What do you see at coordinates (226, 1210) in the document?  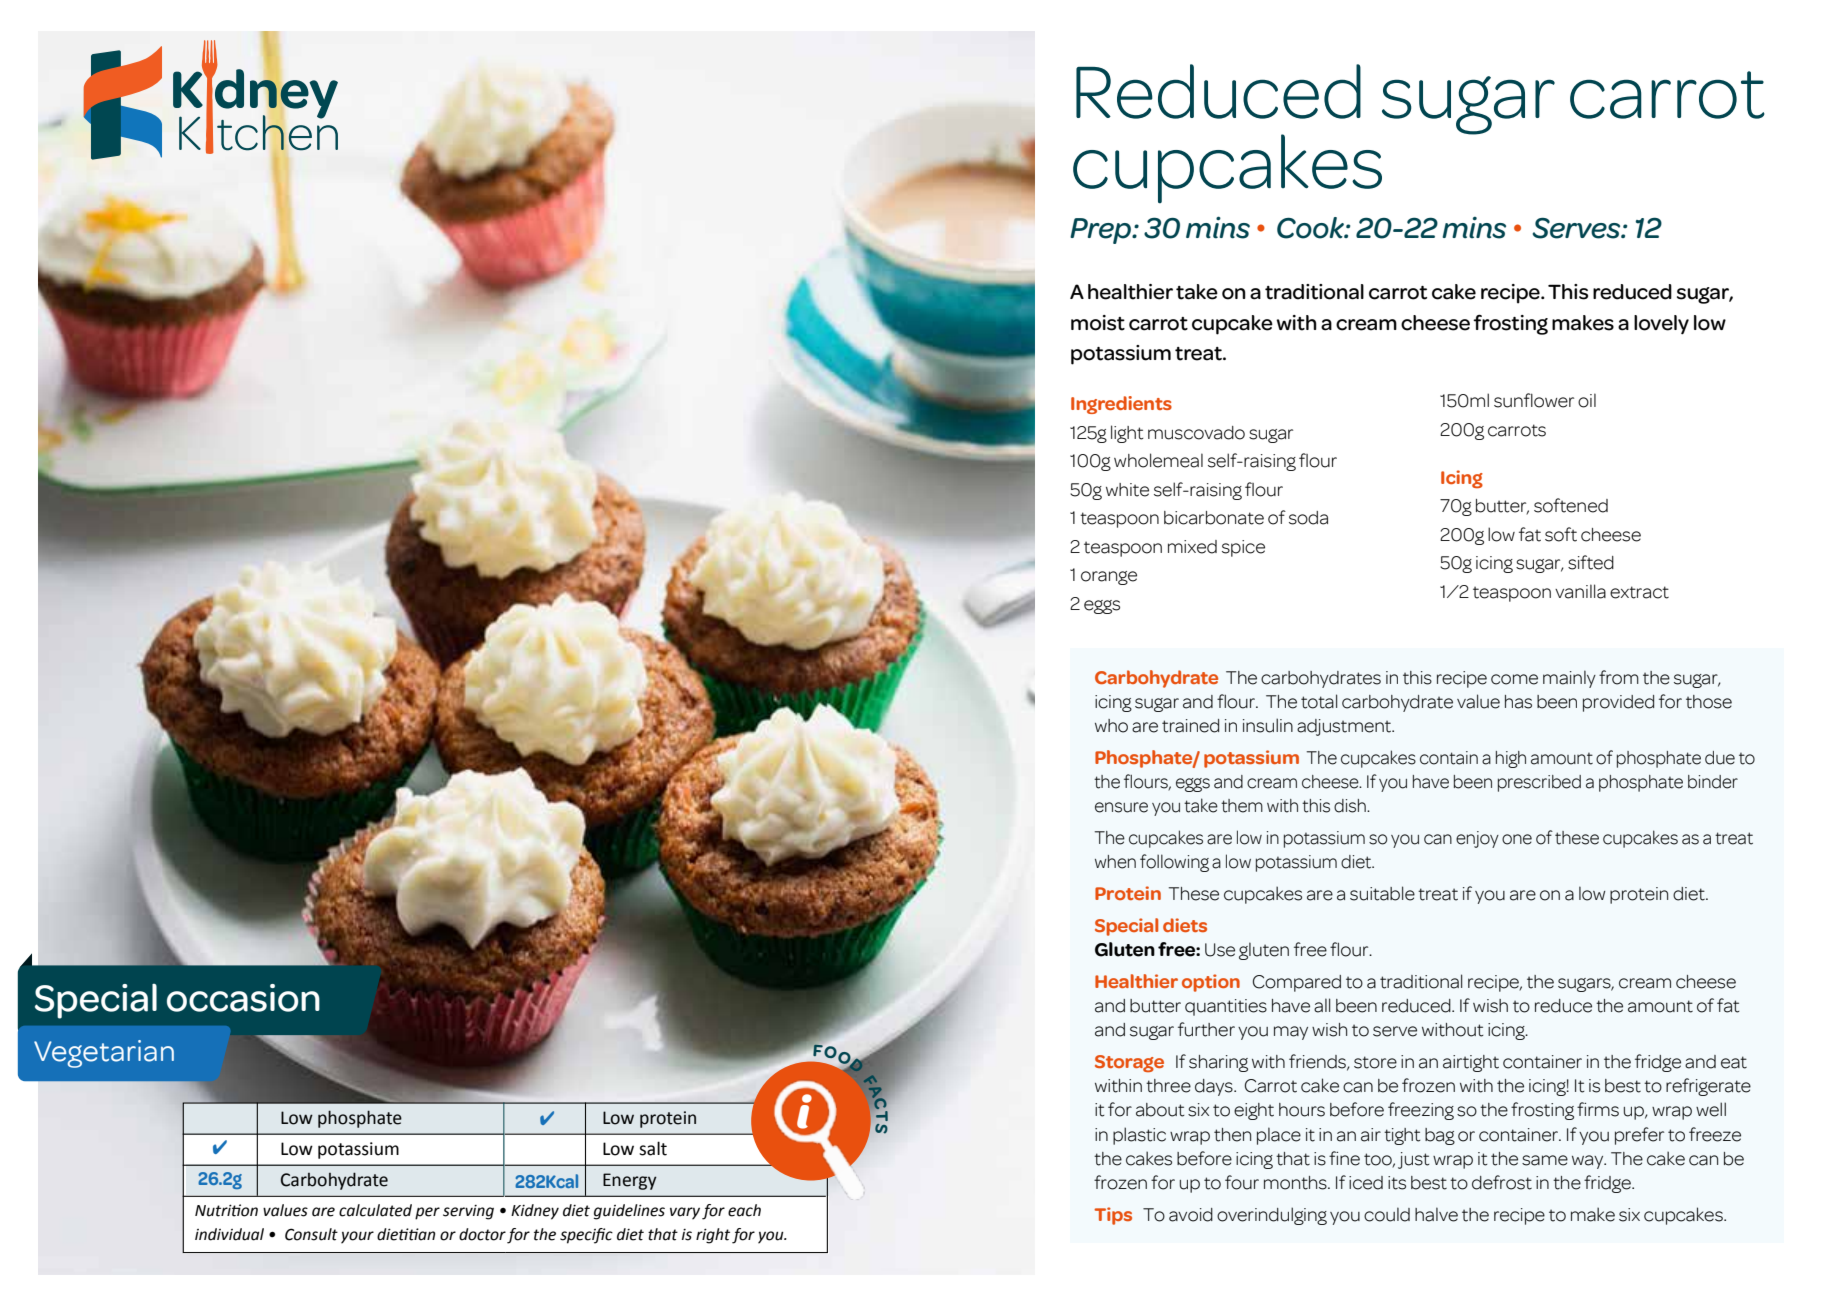 I see `Nutrition` at bounding box center [226, 1210].
